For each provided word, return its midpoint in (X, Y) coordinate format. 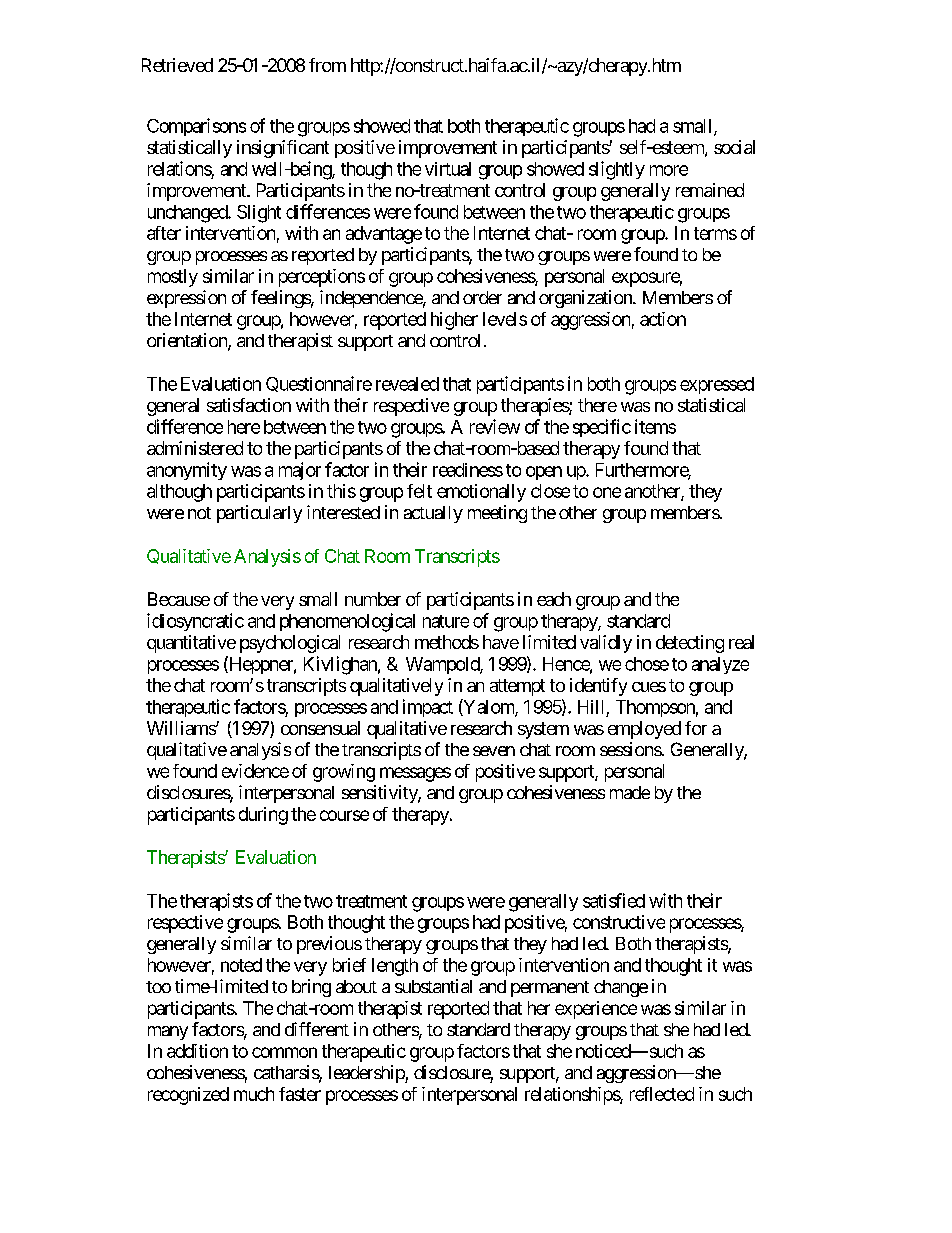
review (495, 426)
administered (195, 448)
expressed (717, 385)
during (263, 816)
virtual (448, 169)
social (734, 147)
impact (428, 708)
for (696, 728)
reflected (662, 1094)
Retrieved (177, 65)
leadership (367, 1074)
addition (197, 1051)
